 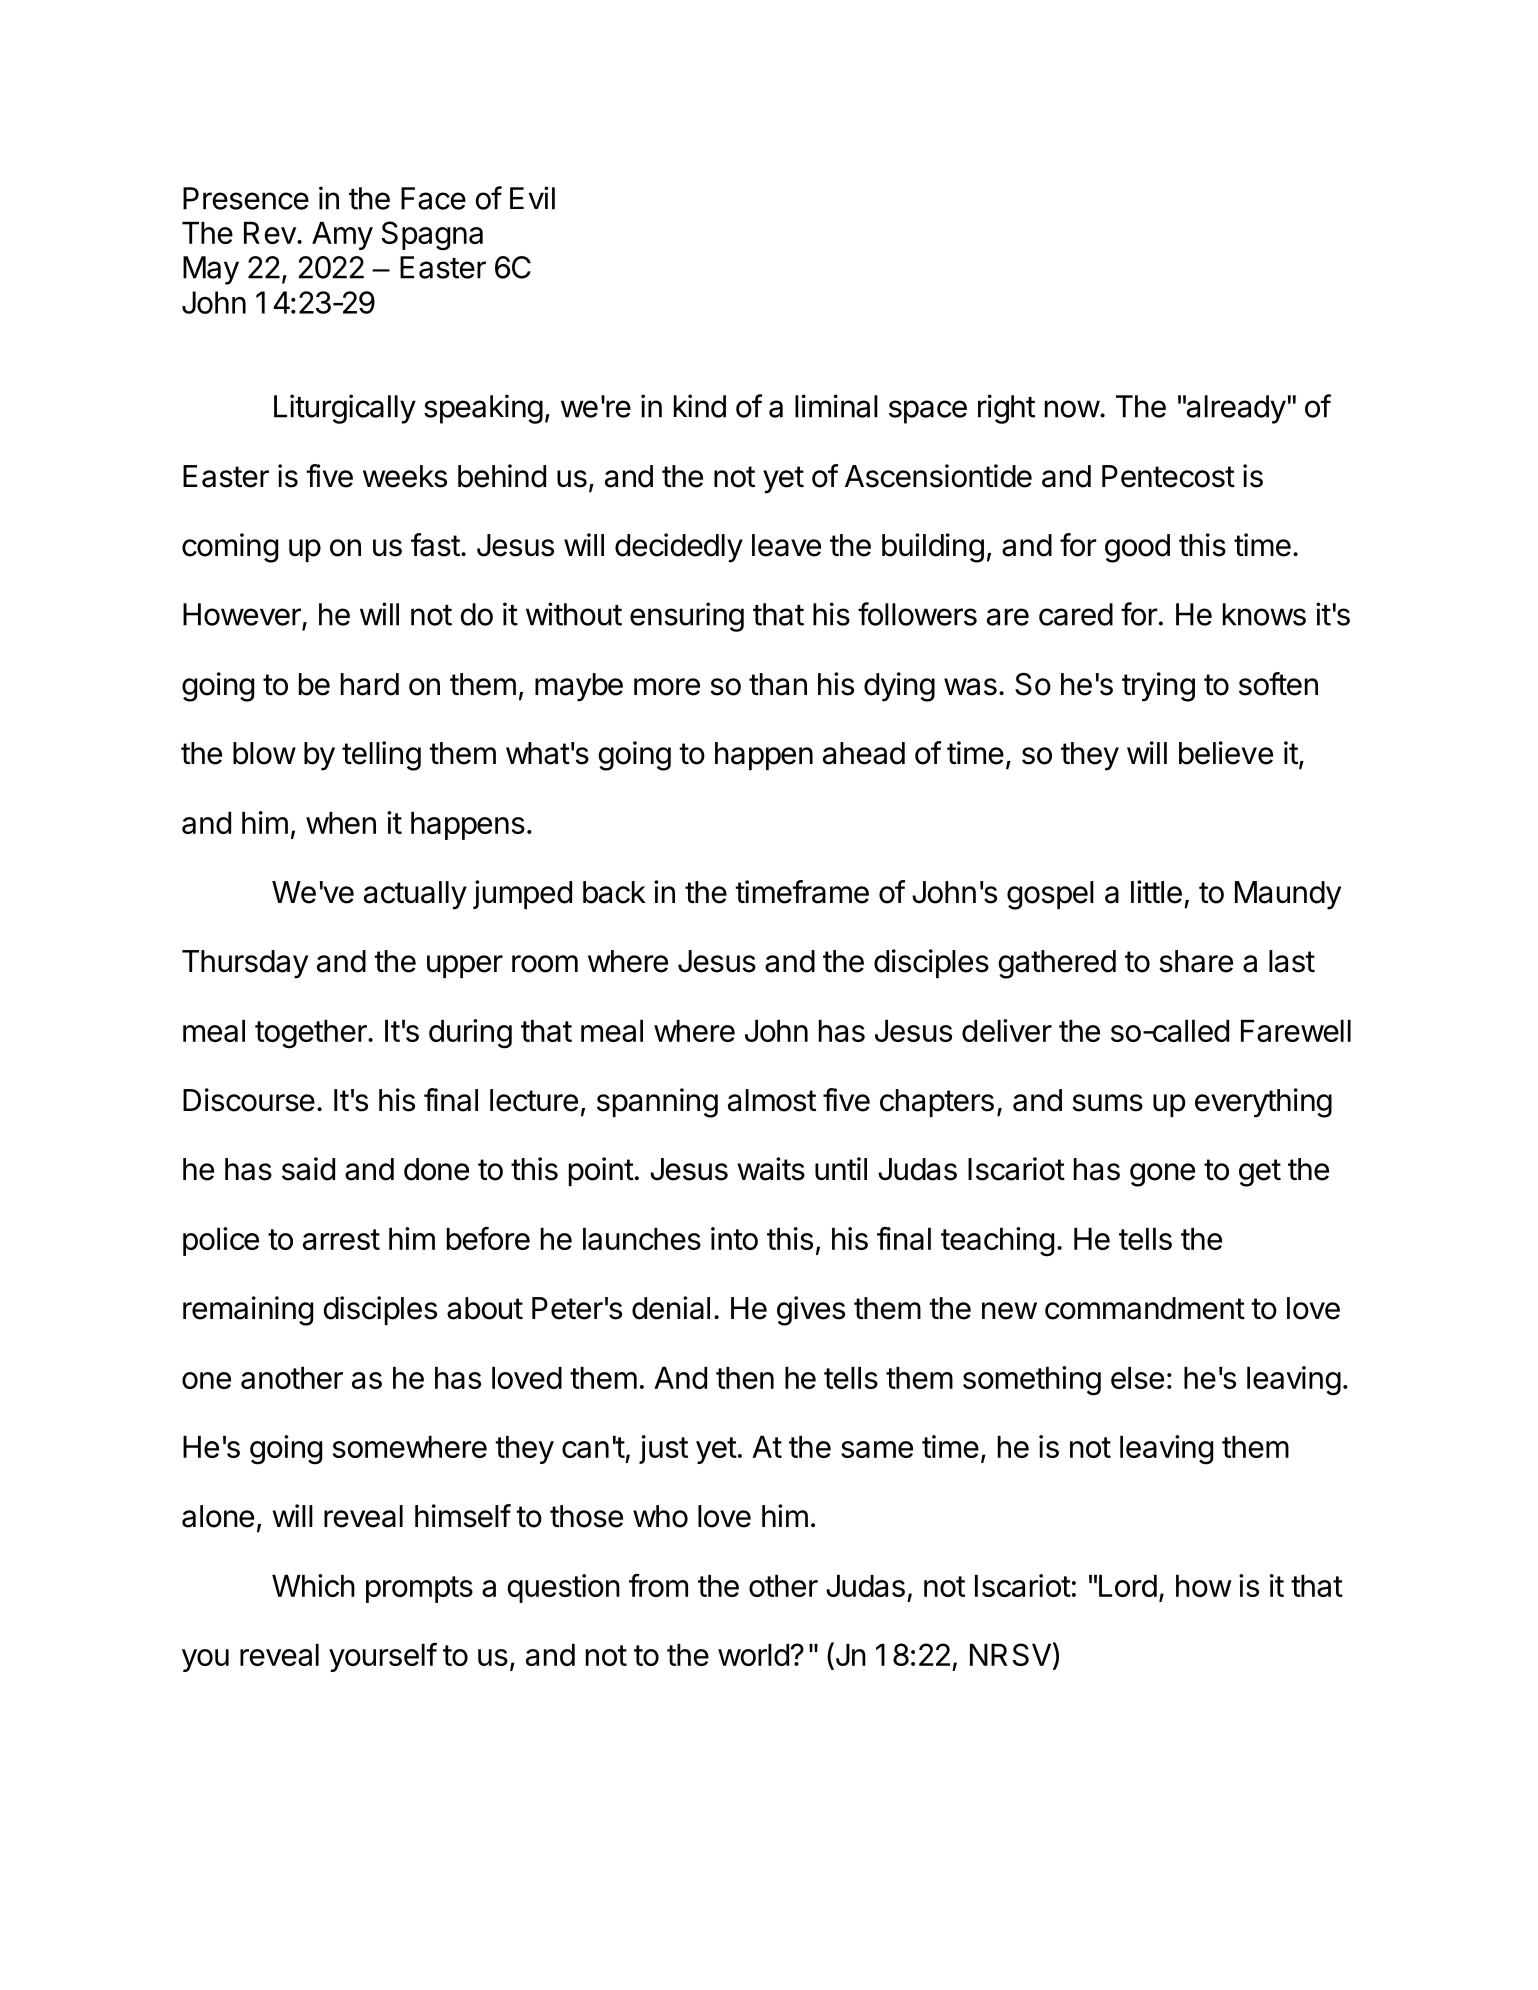 What do you see at coordinates (771, 1169) in the screenshot?
I see `waits` at bounding box center [771, 1169].
